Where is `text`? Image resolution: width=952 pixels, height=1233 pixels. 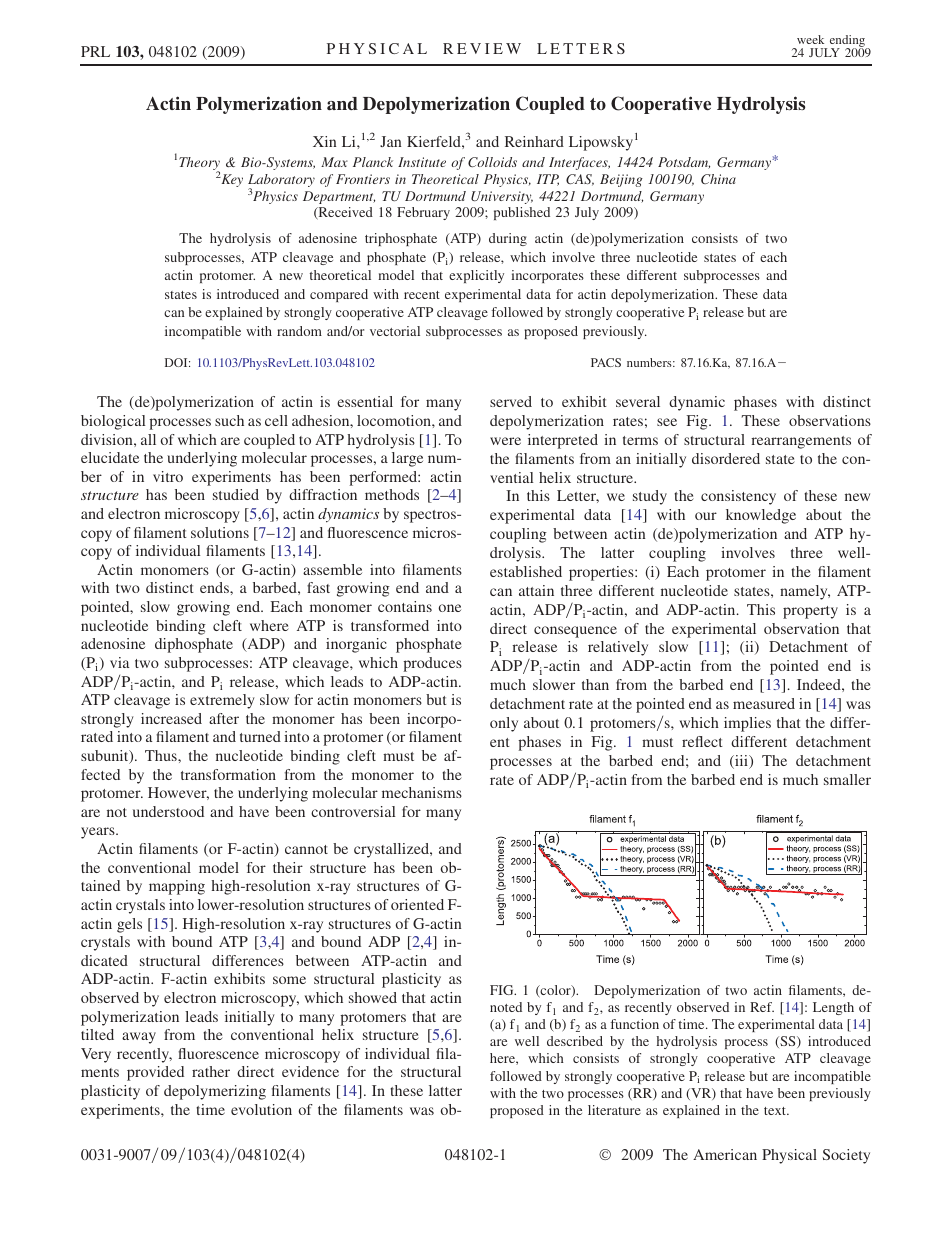 text is located at coordinates (776, 1111).
